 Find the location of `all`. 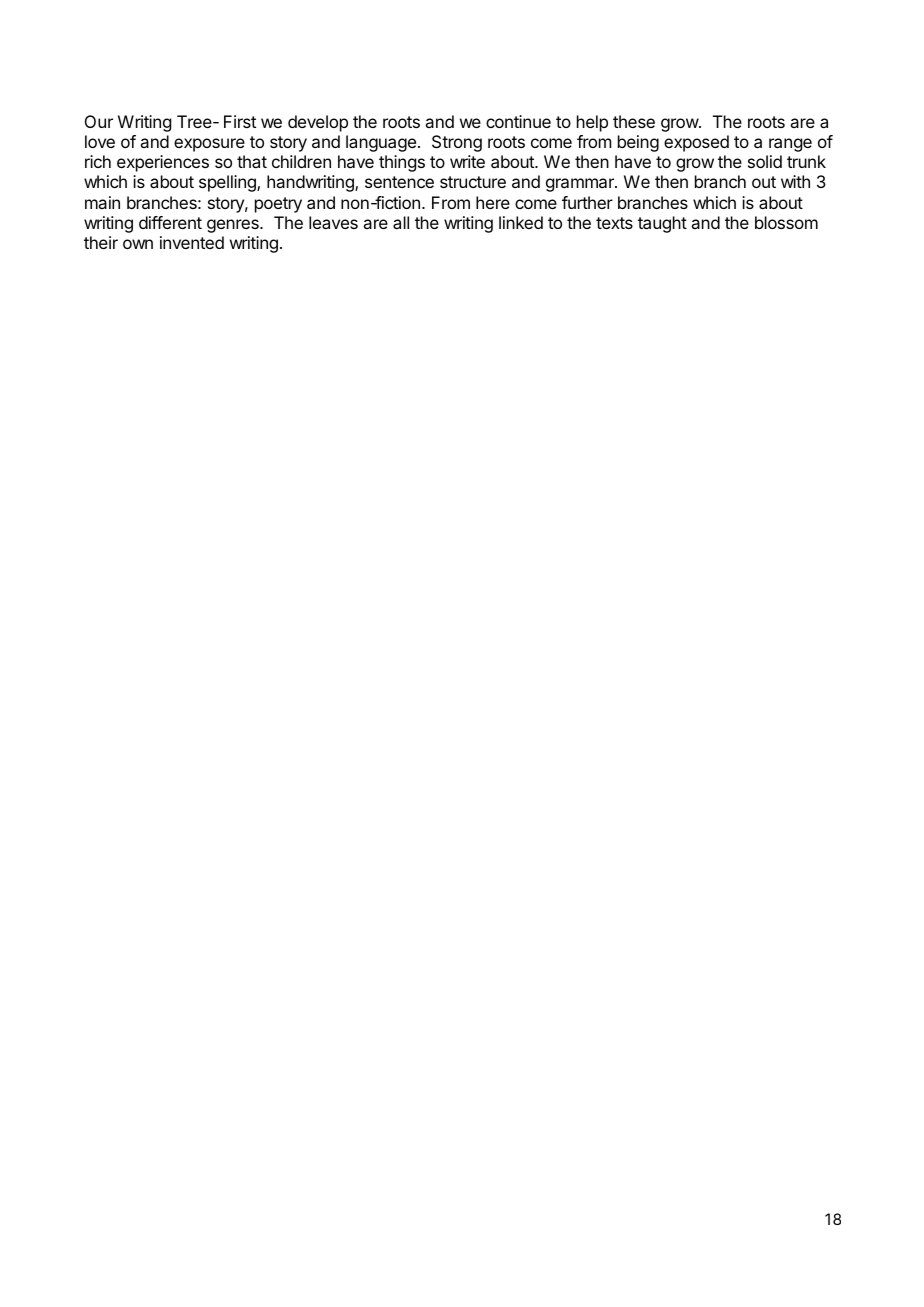

all is located at coordinates (401, 222).
